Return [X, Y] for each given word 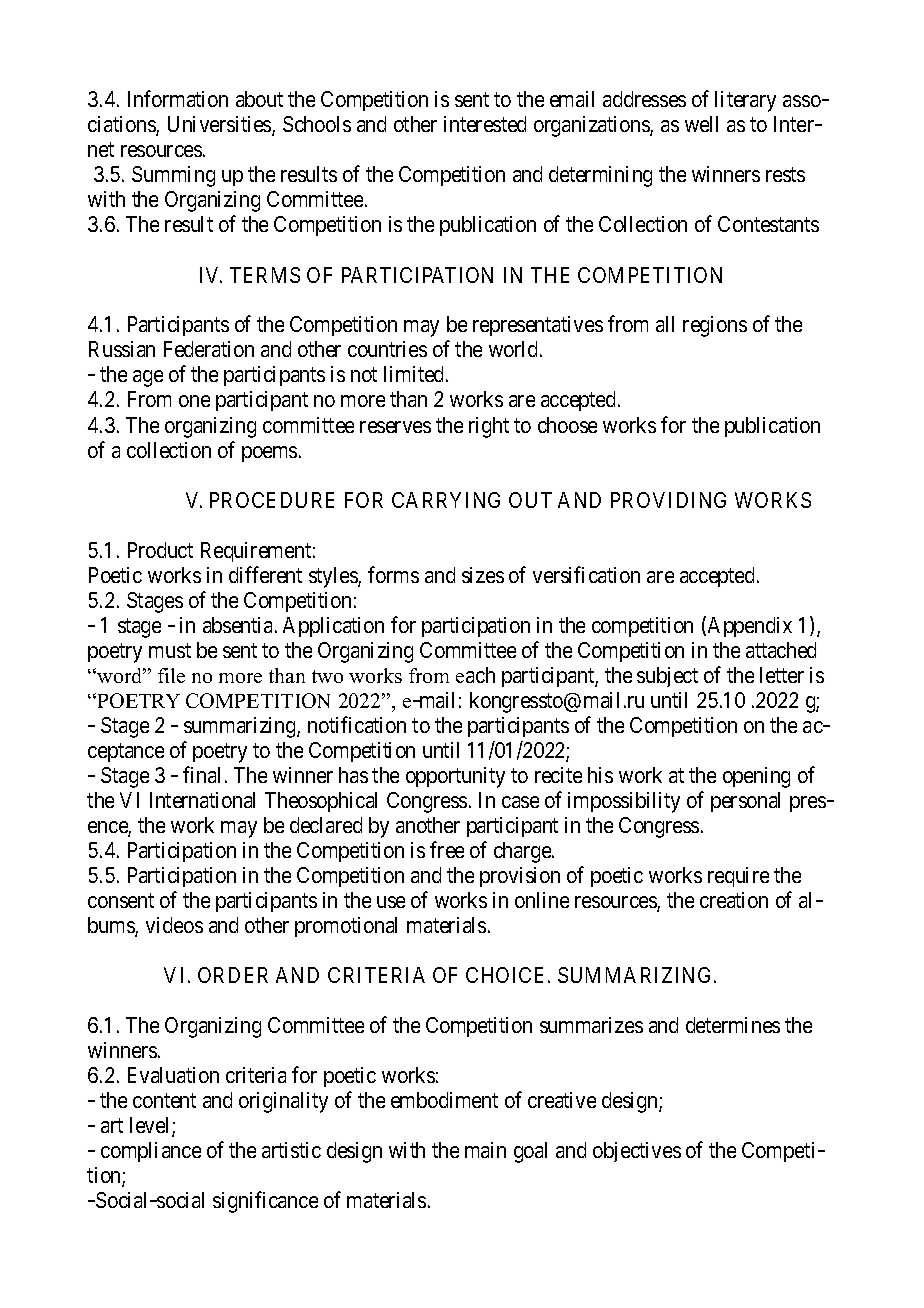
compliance [151, 1152]
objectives [637, 1152]
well [701, 124]
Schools [317, 124]
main [485, 1150]
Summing [173, 176]
